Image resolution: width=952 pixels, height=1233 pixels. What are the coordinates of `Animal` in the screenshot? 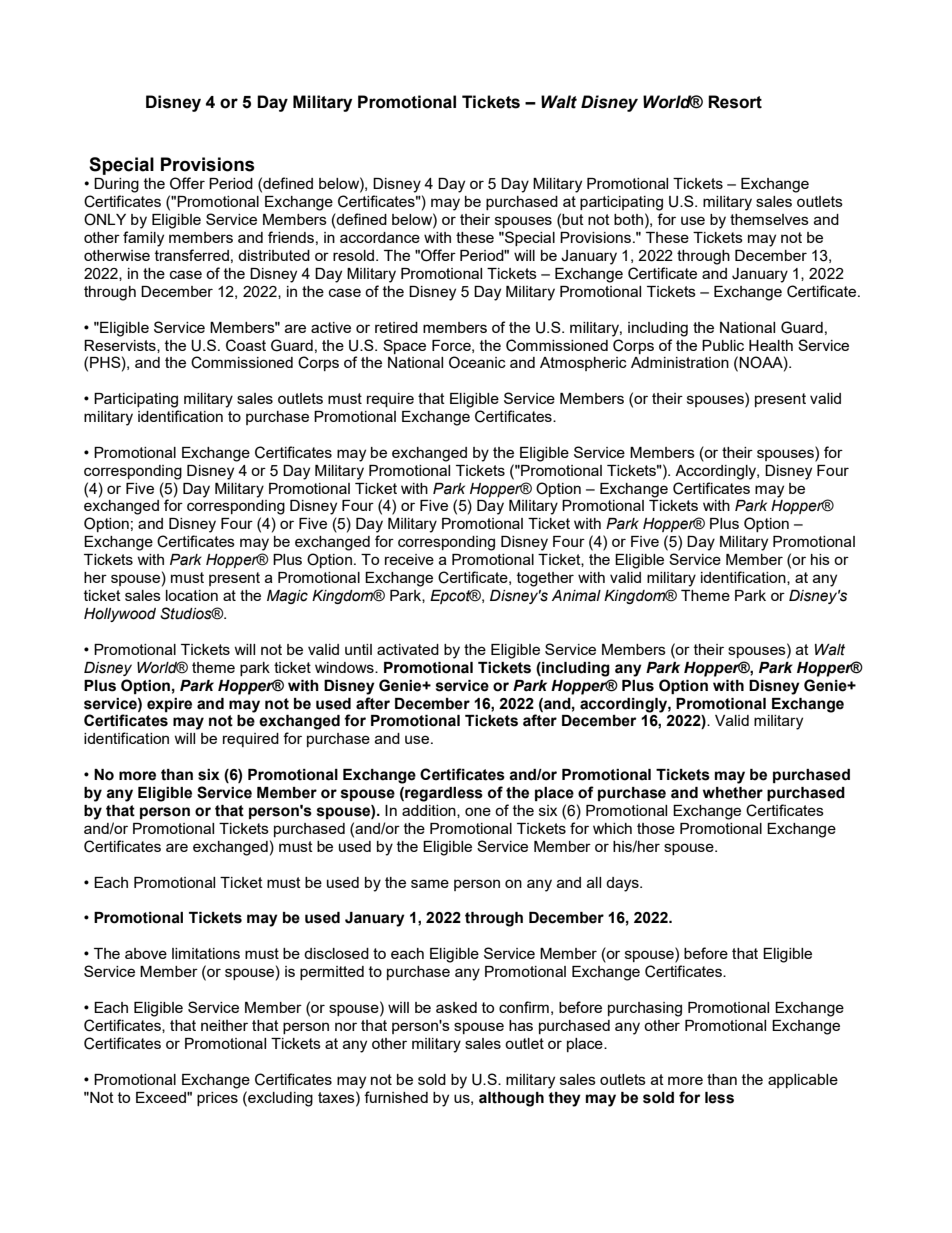 It's located at (576, 596).
